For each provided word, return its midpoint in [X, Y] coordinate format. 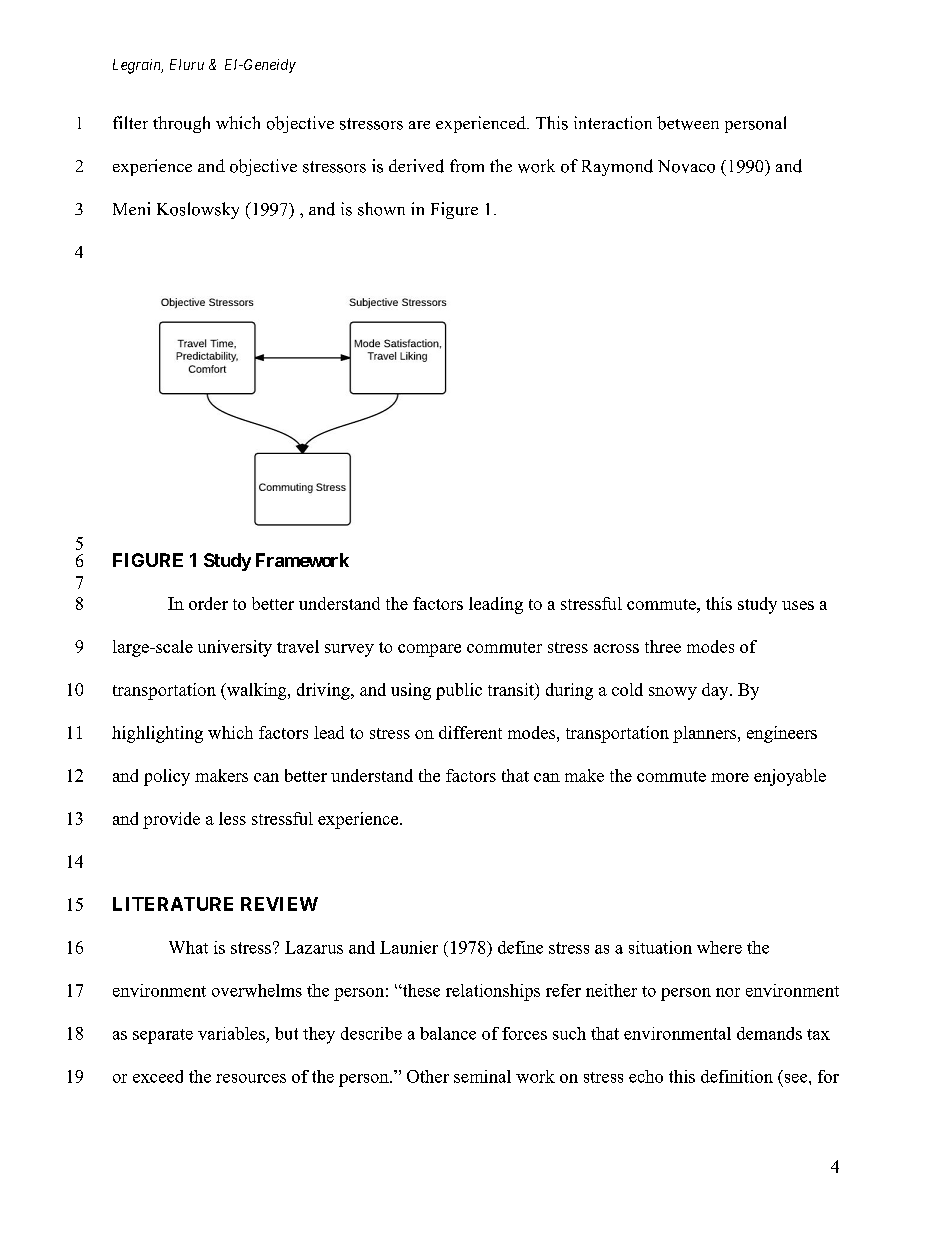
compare [429, 650]
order [208, 603]
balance [448, 1033]
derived [416, 166]
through [181, 124]
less [232, 818]
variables [231, 1033]
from [467, 166]
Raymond [617, 167]
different [470, 732]
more [730, 777]
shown [381, 209]
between [688, 123]
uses [798, 605]
